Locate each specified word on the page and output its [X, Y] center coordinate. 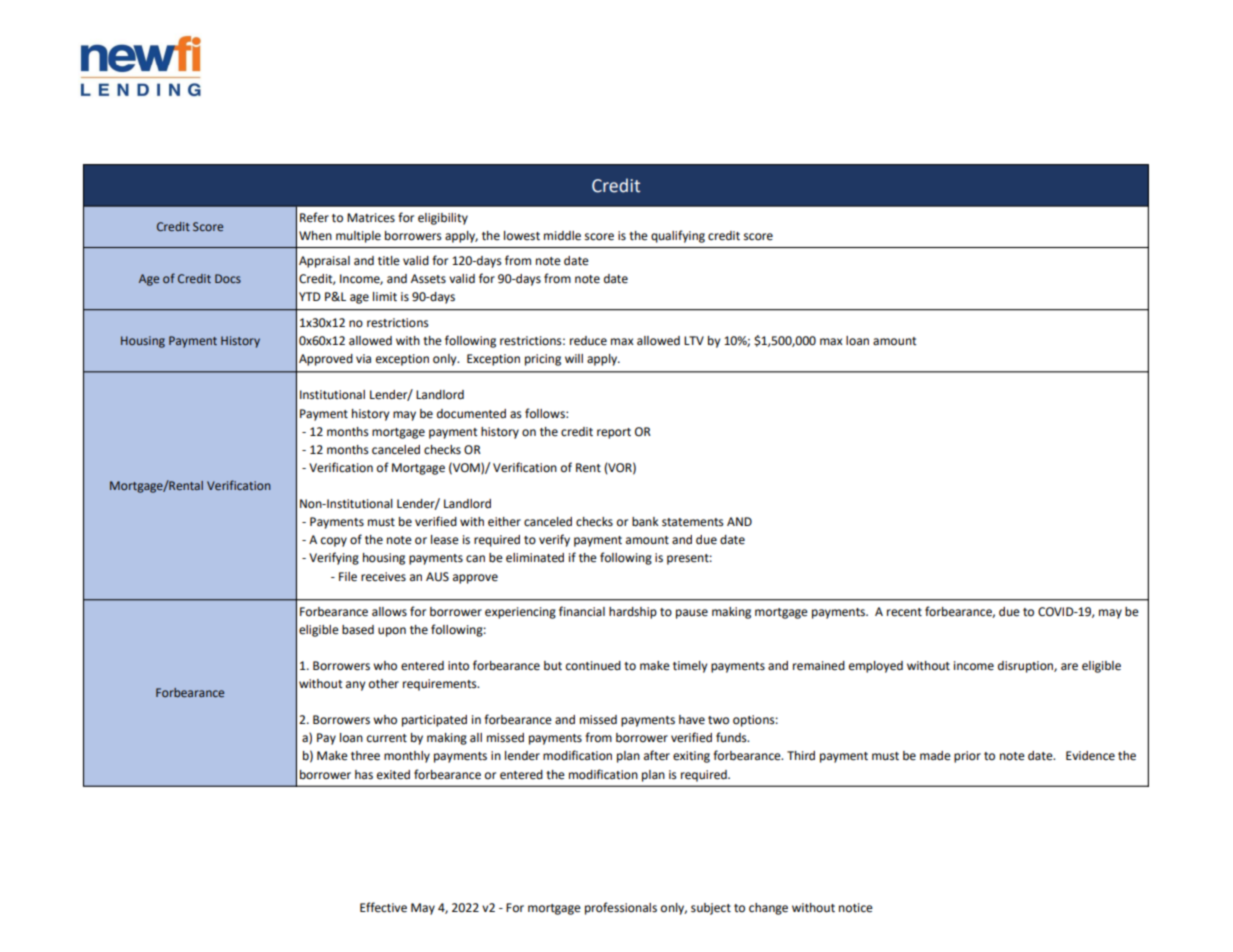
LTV [694, 340]
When [315, 236]
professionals [621, 908]
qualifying [678, 236]
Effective [383, 907]
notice [856, 908]
